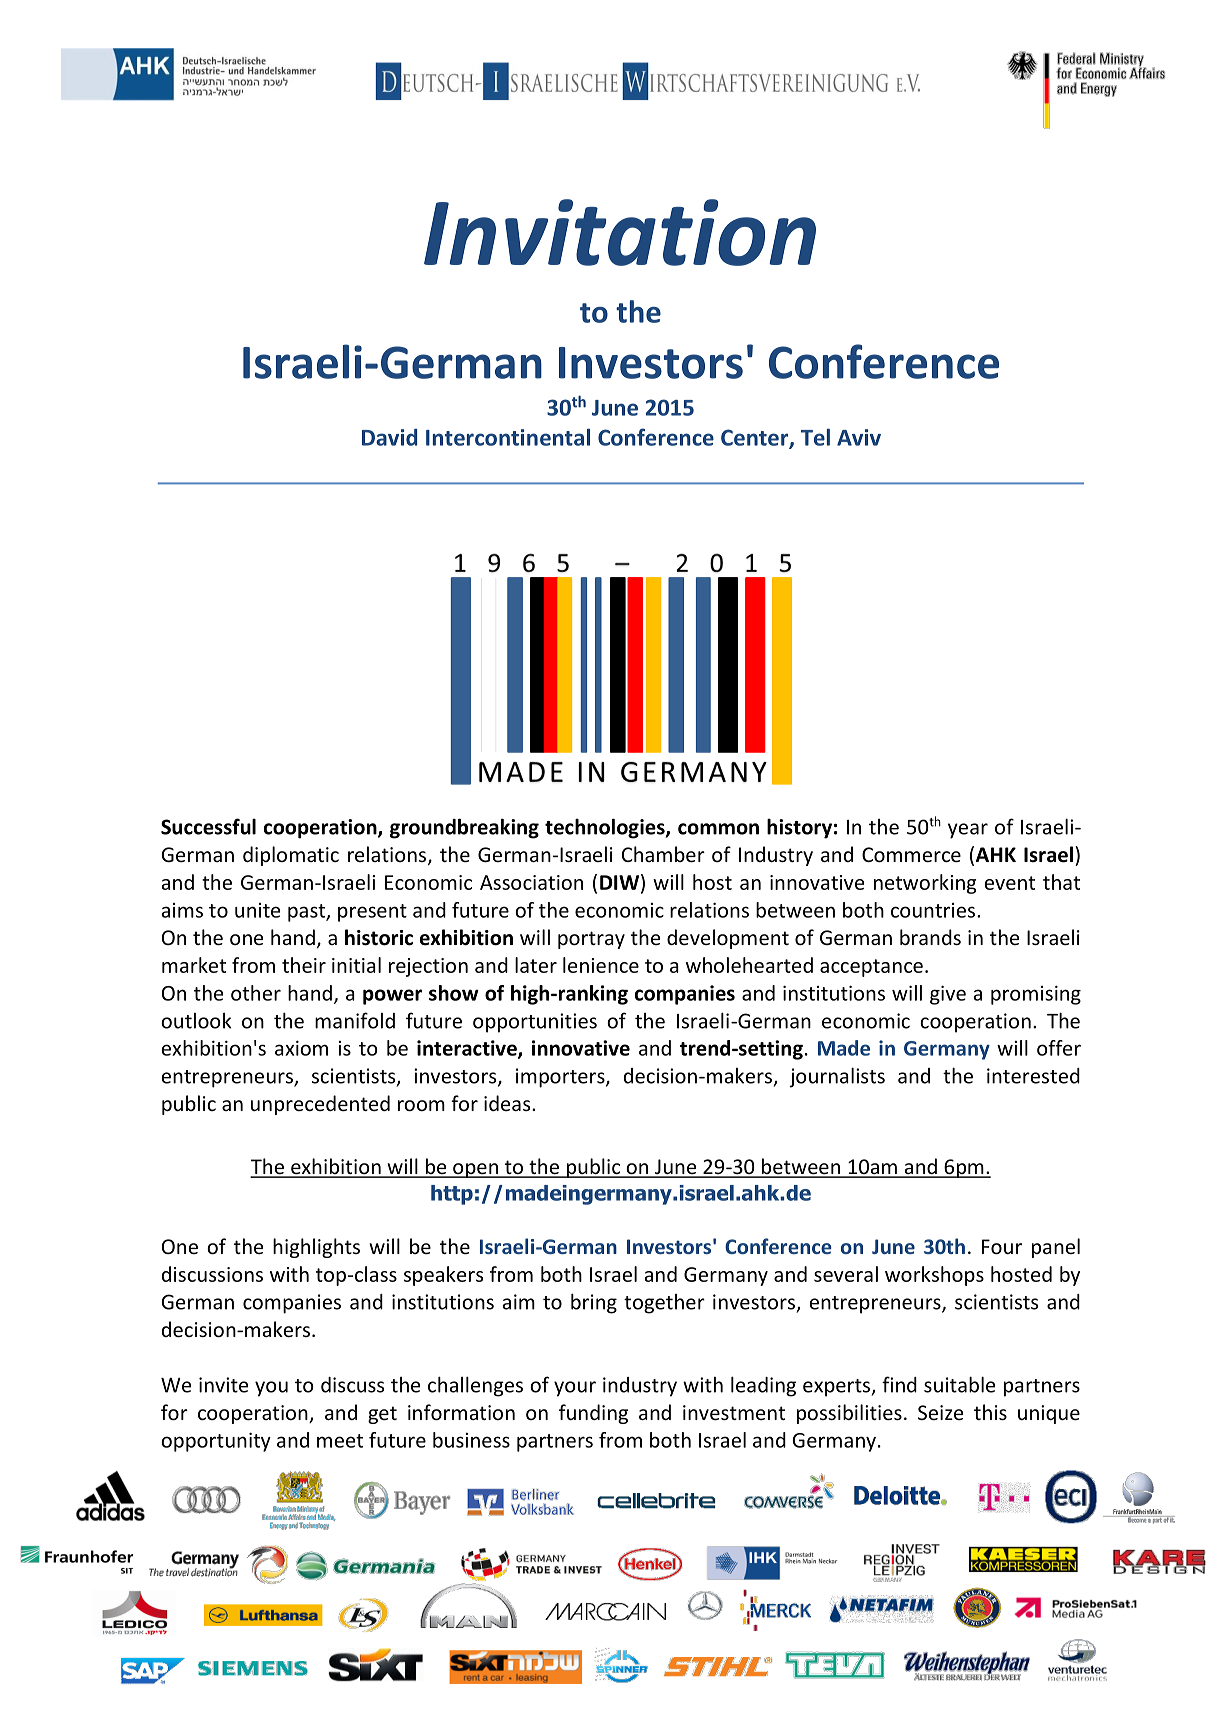 This screenshot has width=1226, height=1734. I want to click on Successful, so click(208, 826).
